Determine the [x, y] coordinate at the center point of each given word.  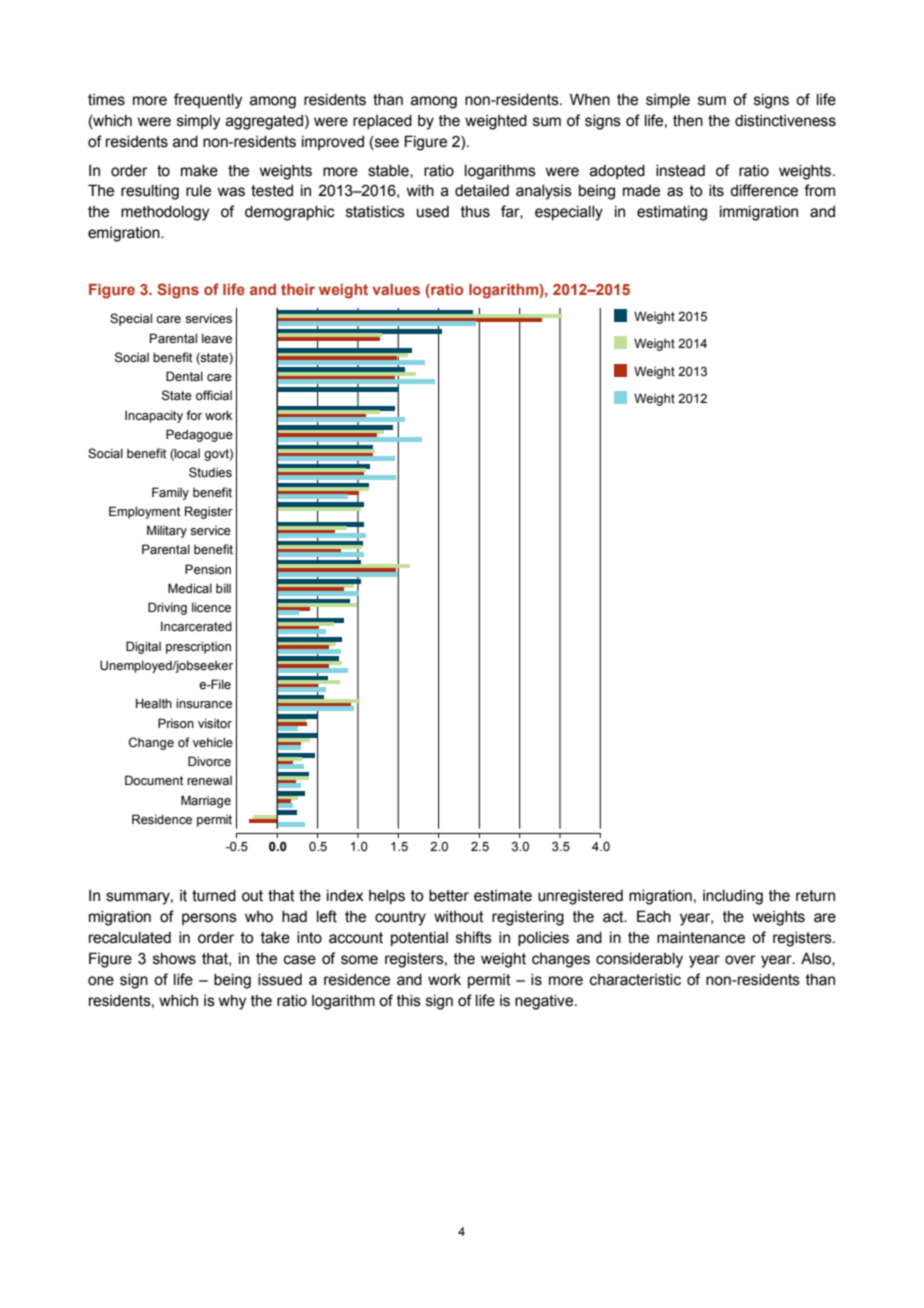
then [688, 121]
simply [198, 122]
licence [211, 607]
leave [217, 338]
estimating [672, 213]
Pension [208, 569]
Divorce [209, 761]
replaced [382, 122]
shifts [474, 937]
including [733, 897]
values [396, 289]
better [449, 896]
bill [223, 588]
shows [174, 959]
